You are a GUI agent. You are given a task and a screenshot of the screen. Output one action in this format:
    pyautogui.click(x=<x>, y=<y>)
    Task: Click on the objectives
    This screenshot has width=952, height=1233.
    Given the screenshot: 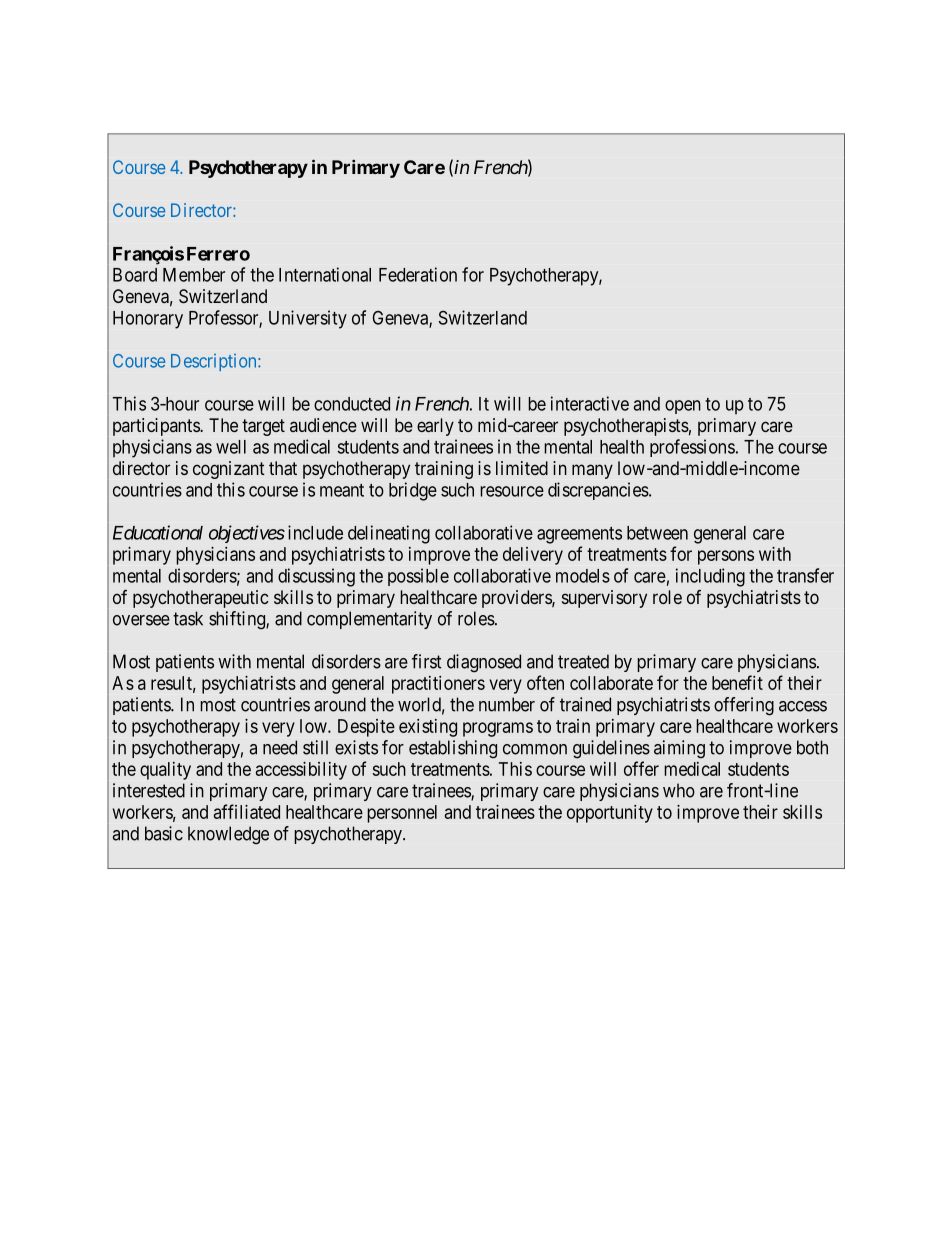 What is the action you would take?
    pyautogui.click(x=247, y=534)
